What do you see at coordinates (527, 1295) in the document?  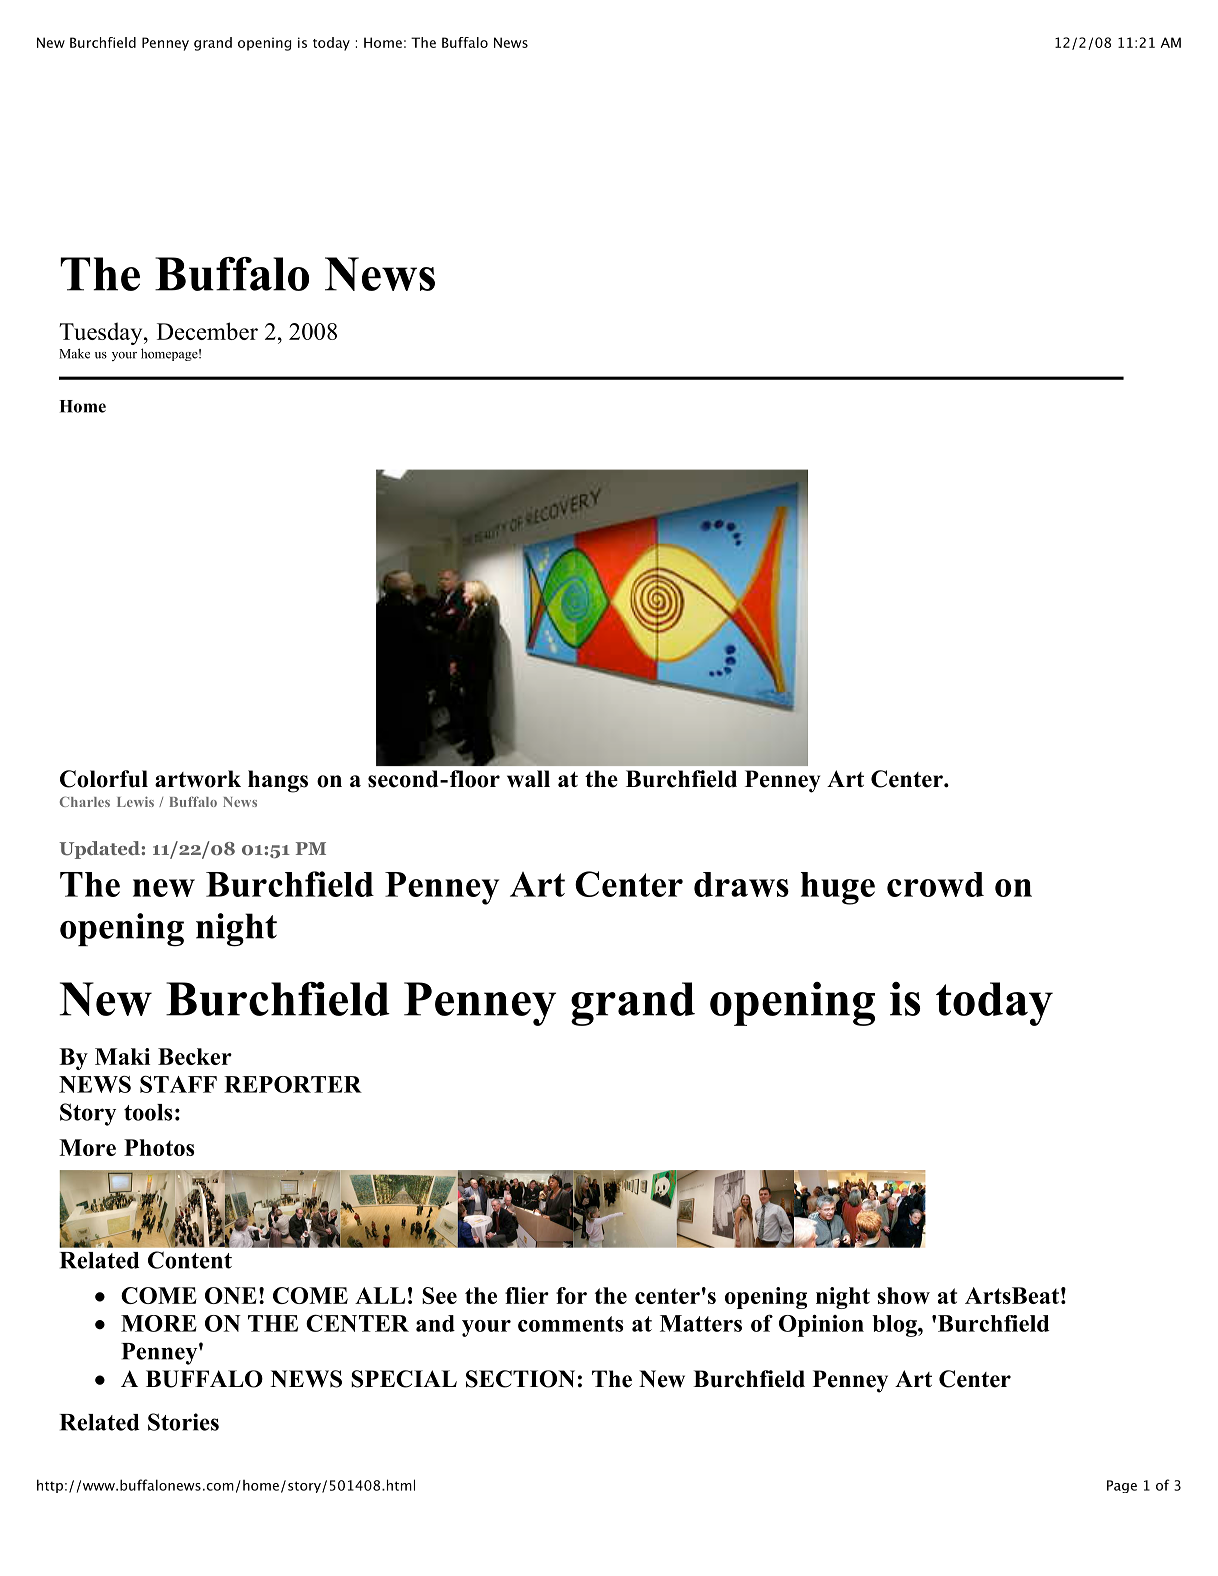 I see `flier` at bounding box center [527, 1295].
